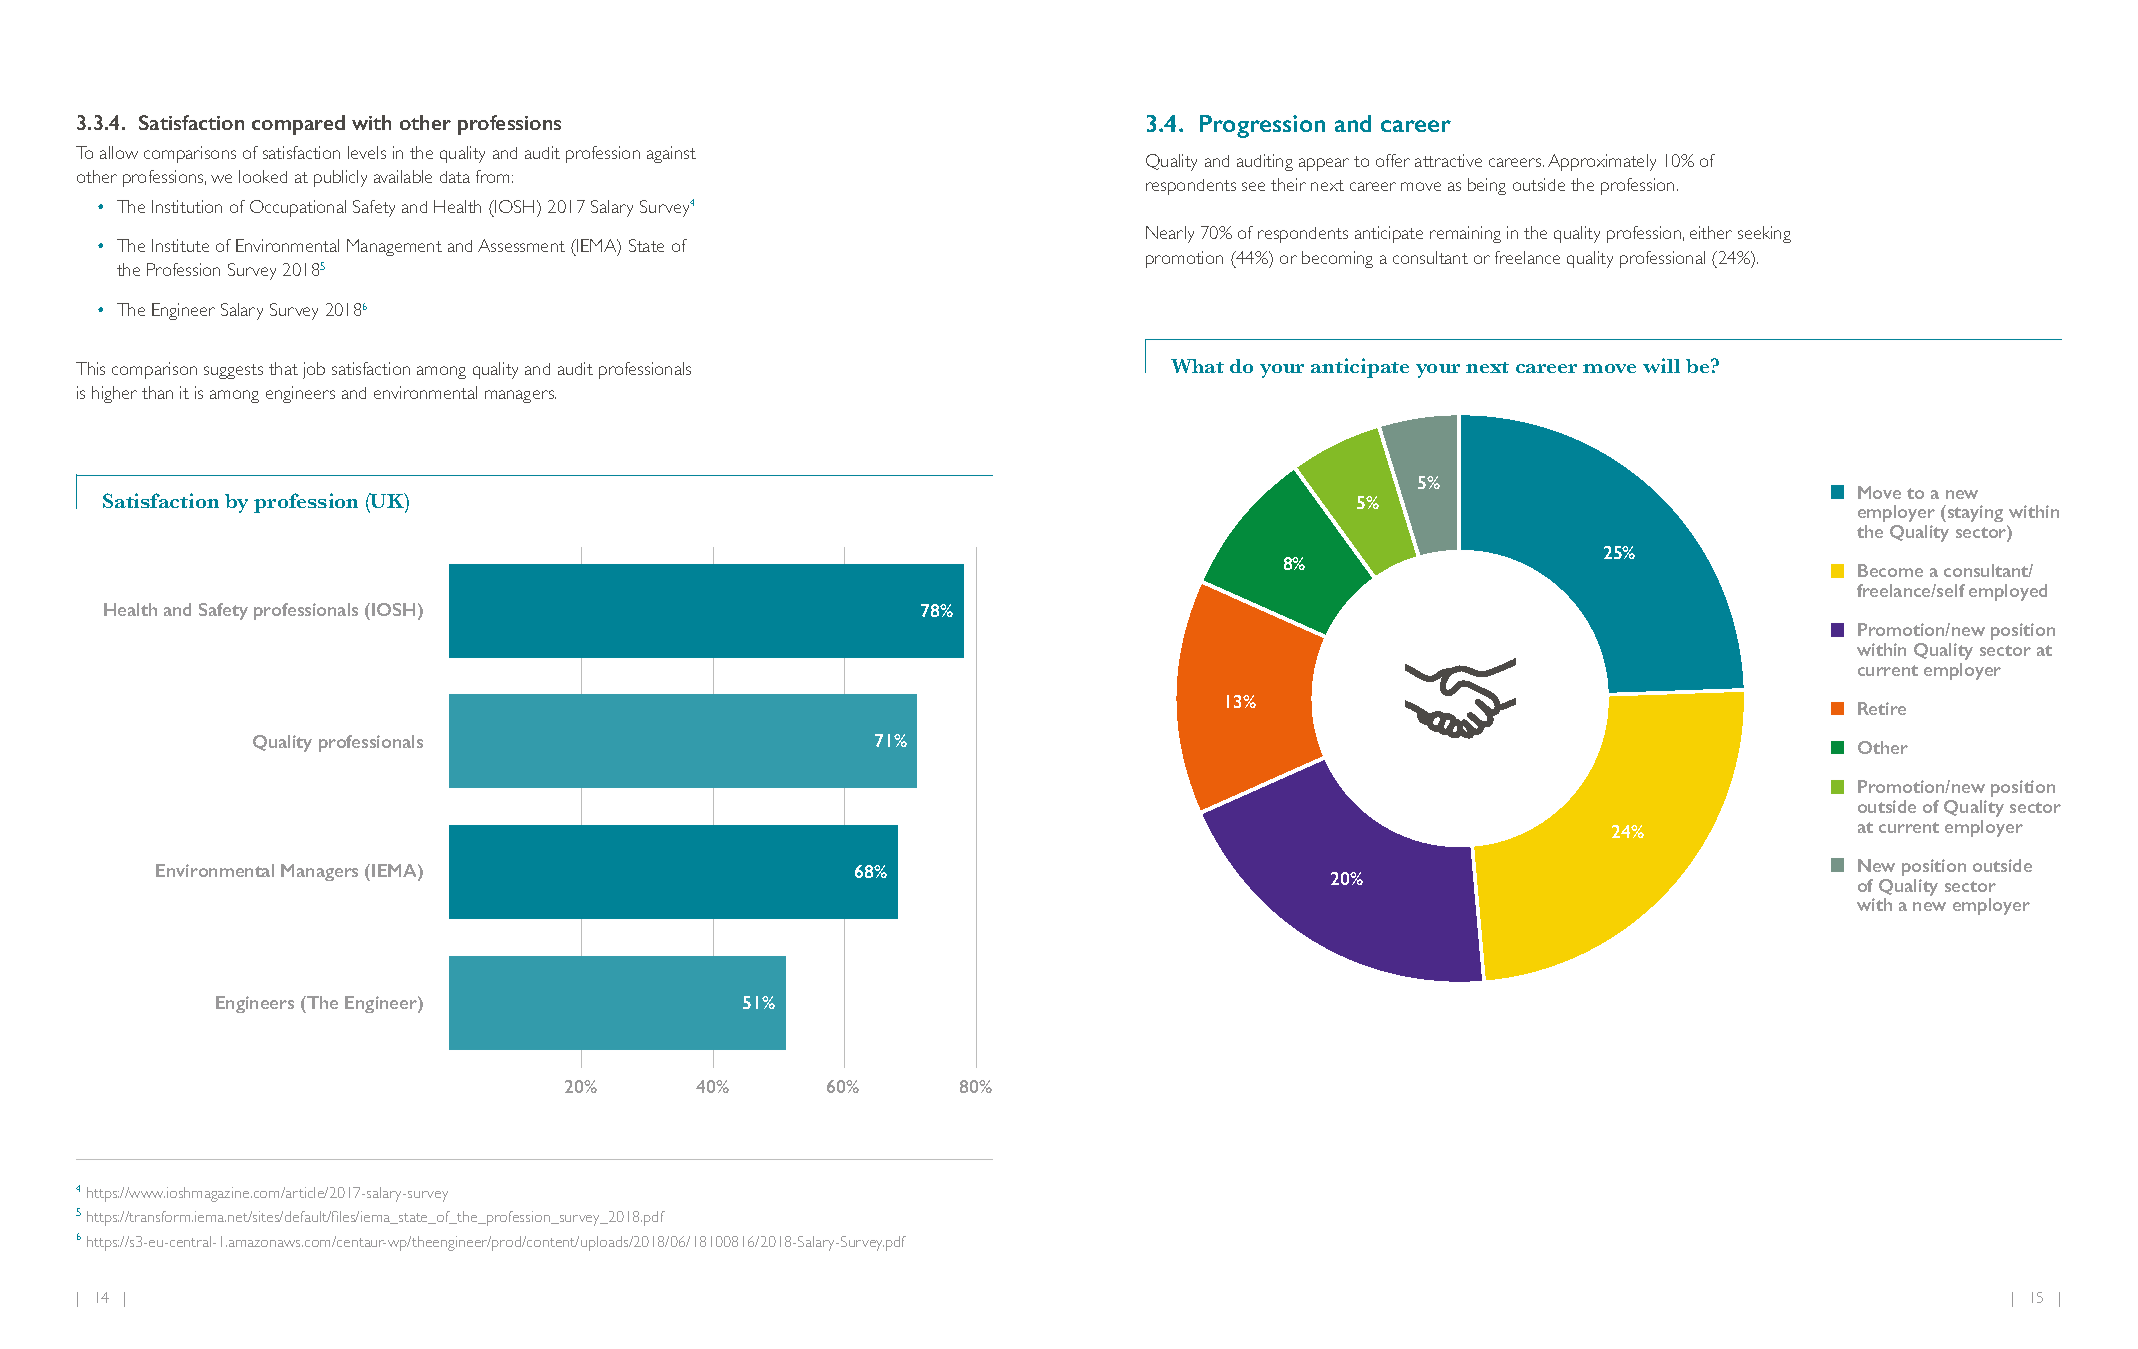 This screenshot has width=2138, height=1349. What do you see at coordinates (367, 152) in the screenshot?
I see `levels` at bounding box center [367, 152].
